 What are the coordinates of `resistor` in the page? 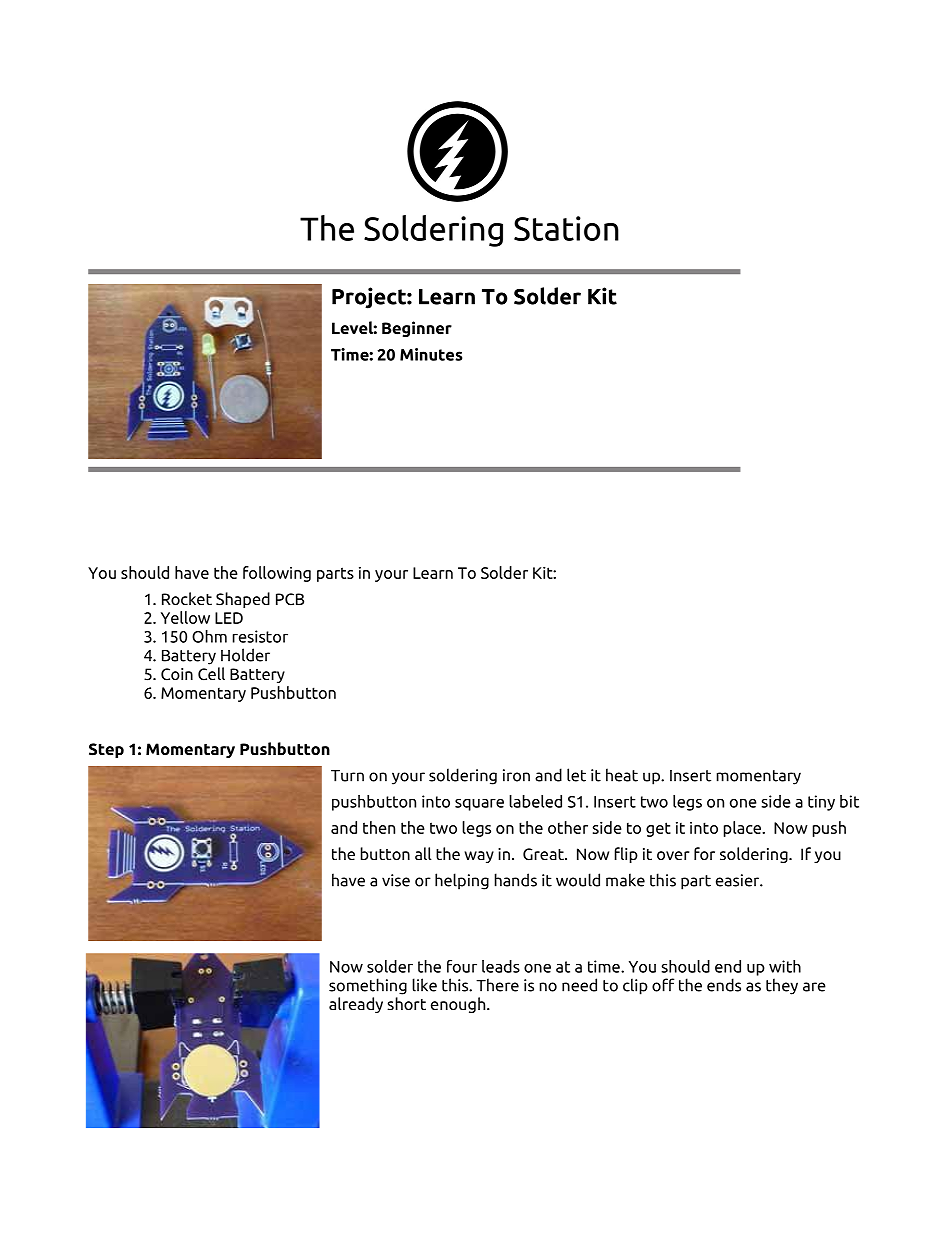 It's located at (260, 636).
